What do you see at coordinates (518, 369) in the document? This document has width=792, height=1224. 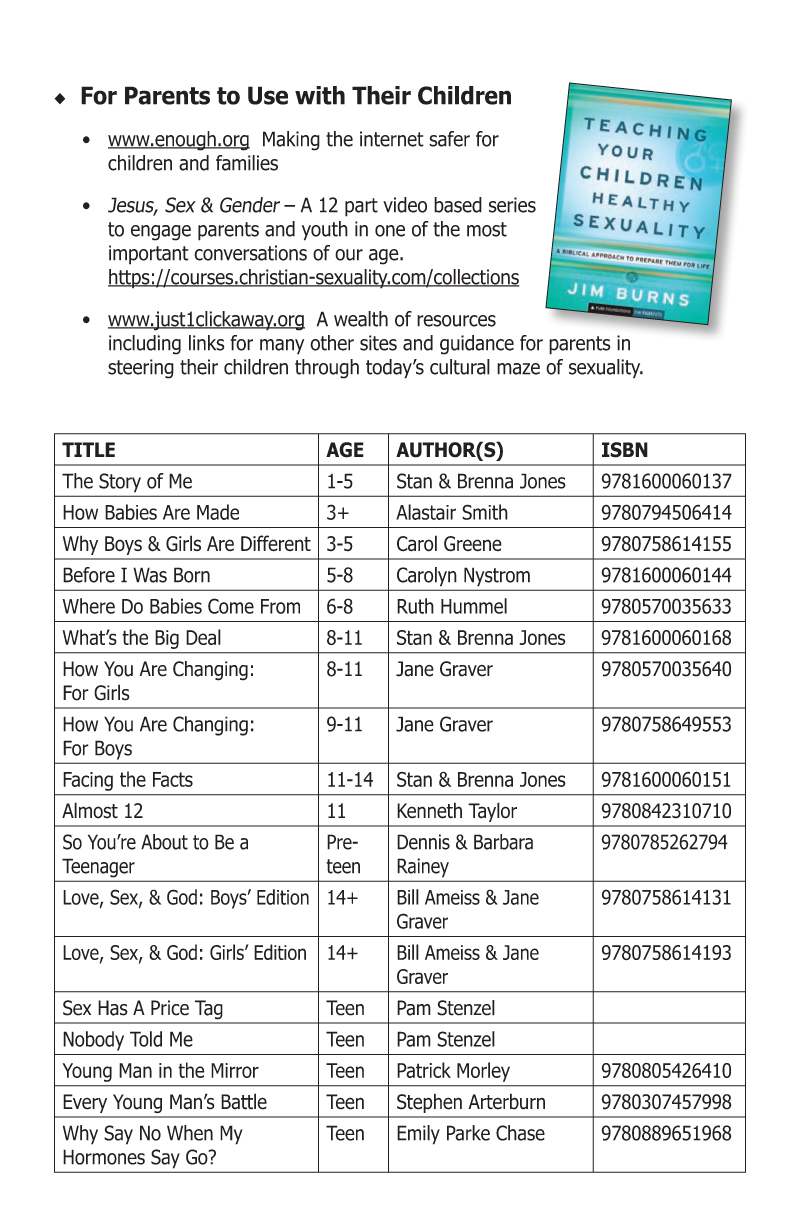 I see `maze` at bounding box center [518, 369].
